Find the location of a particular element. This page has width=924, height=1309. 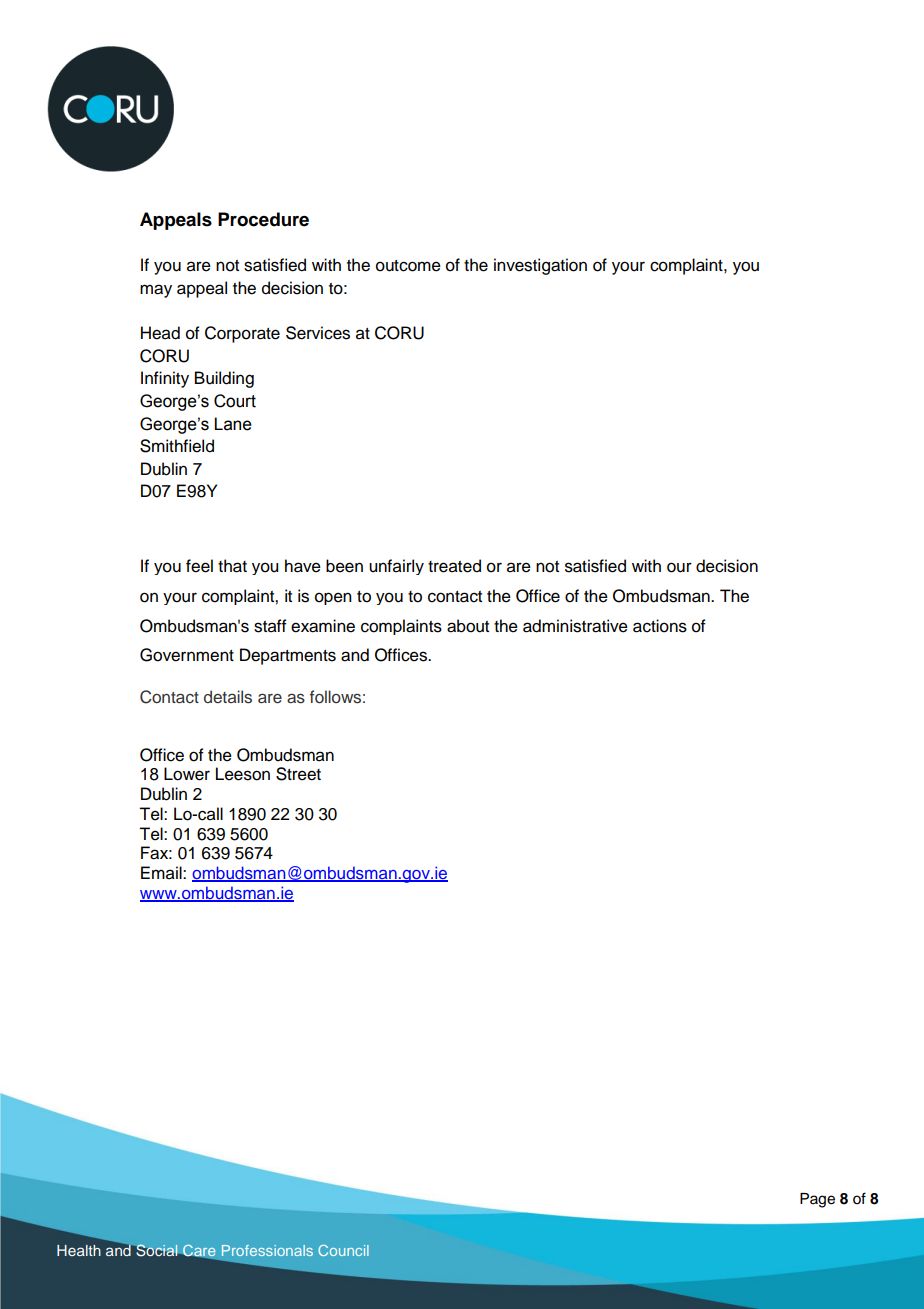

investigation is located at coordinates (540, 266).
